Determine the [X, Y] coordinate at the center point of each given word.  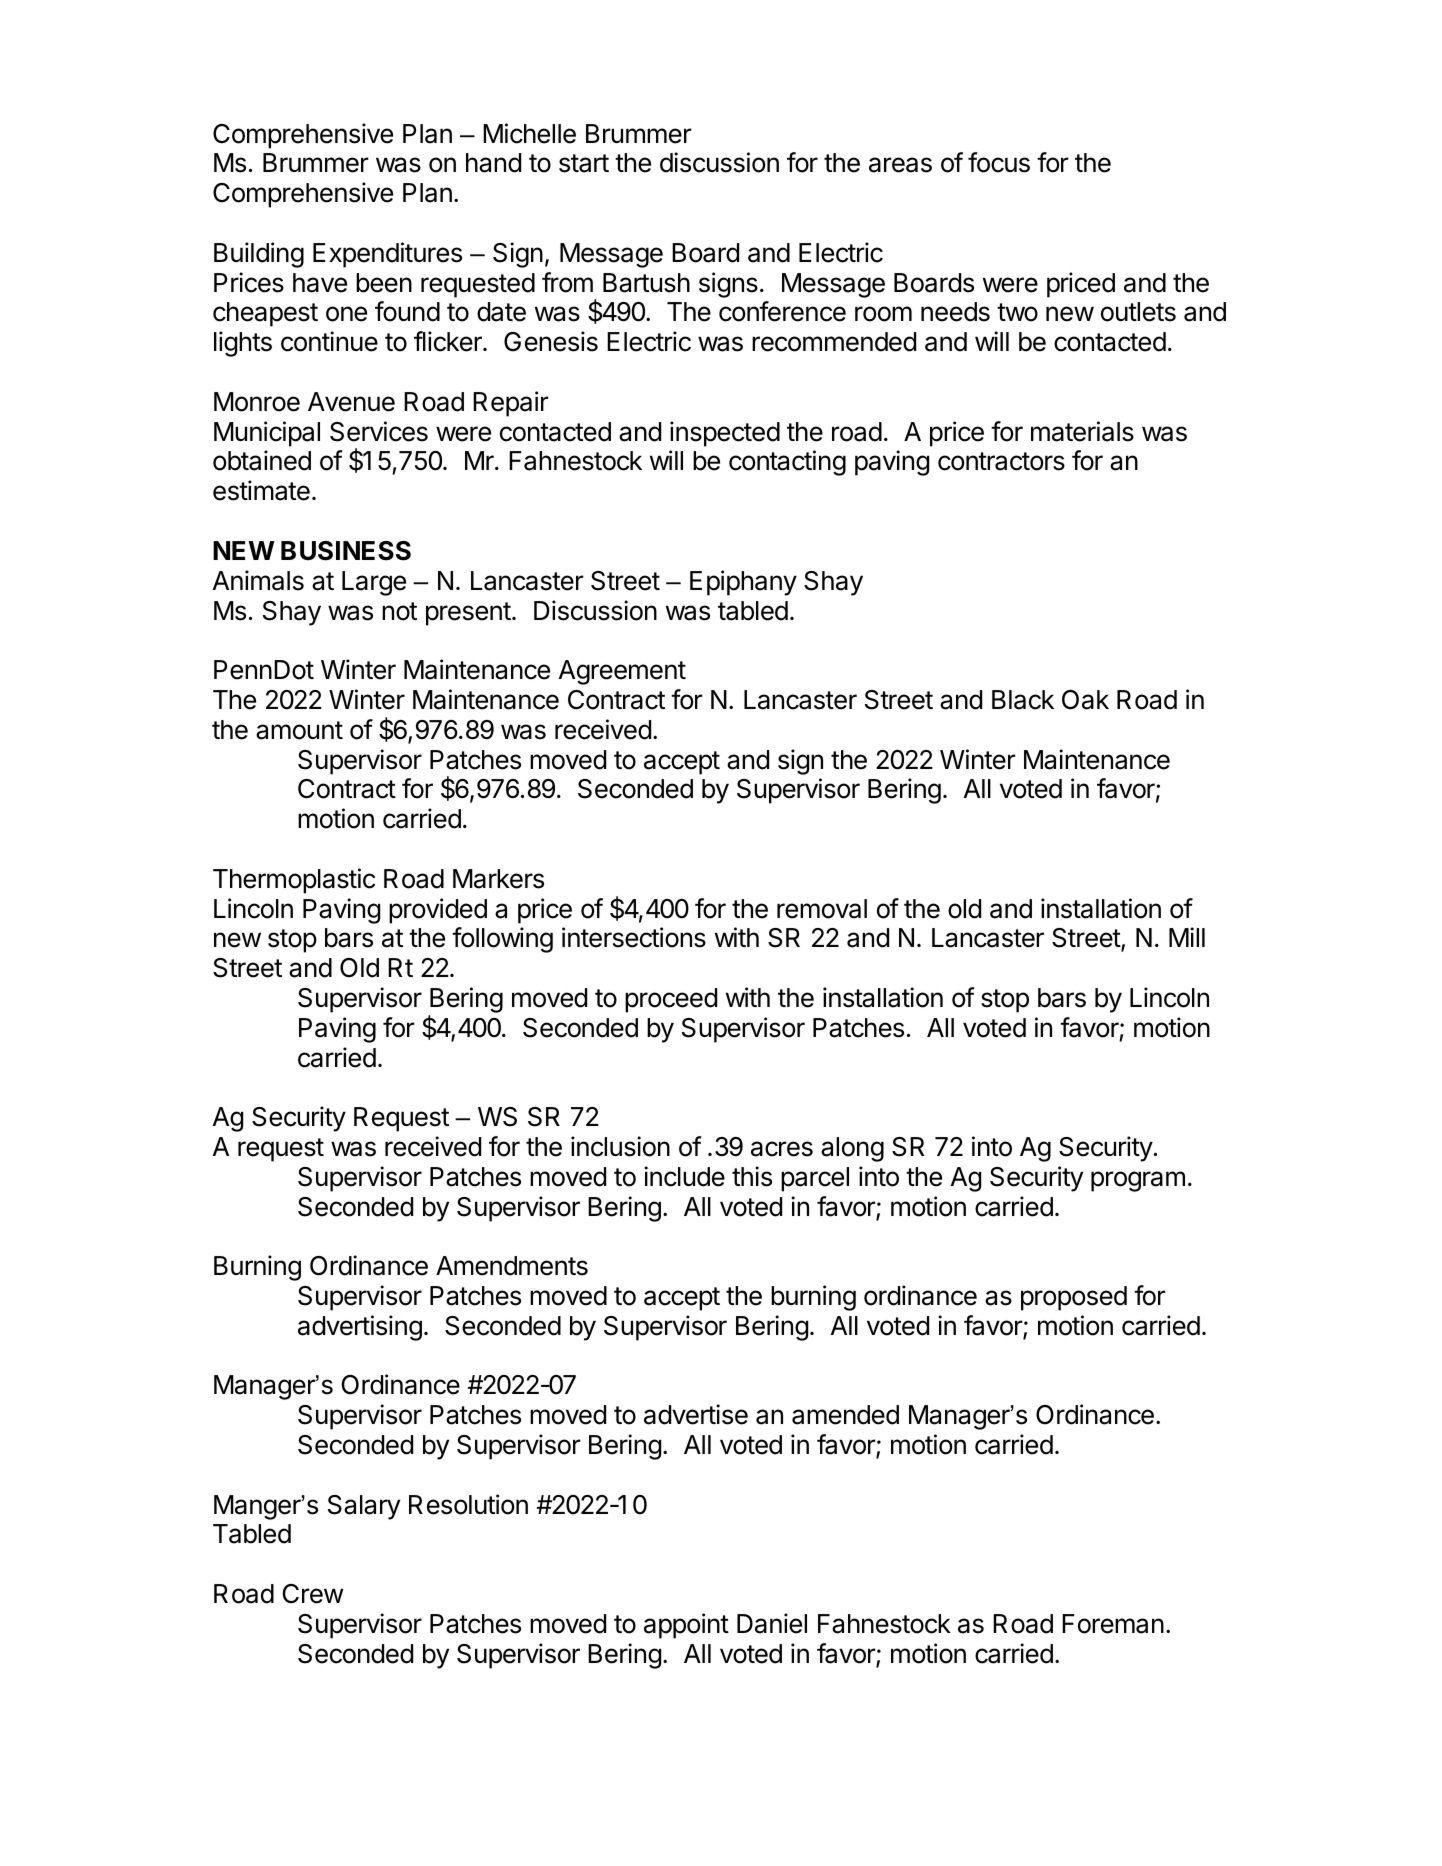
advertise [696, 1414]
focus [999, 162]
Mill [1187, 937]
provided [438, 911]
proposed [1074, 1298]
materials [1082, 431]
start [584, 163]
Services [379, 431]
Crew [313, 1594]
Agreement [622, 672]
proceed [671, 1000]
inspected [725, 434]
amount [299, 730]
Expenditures [387, 255]
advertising [360, 1328]
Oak [1085, 700]
